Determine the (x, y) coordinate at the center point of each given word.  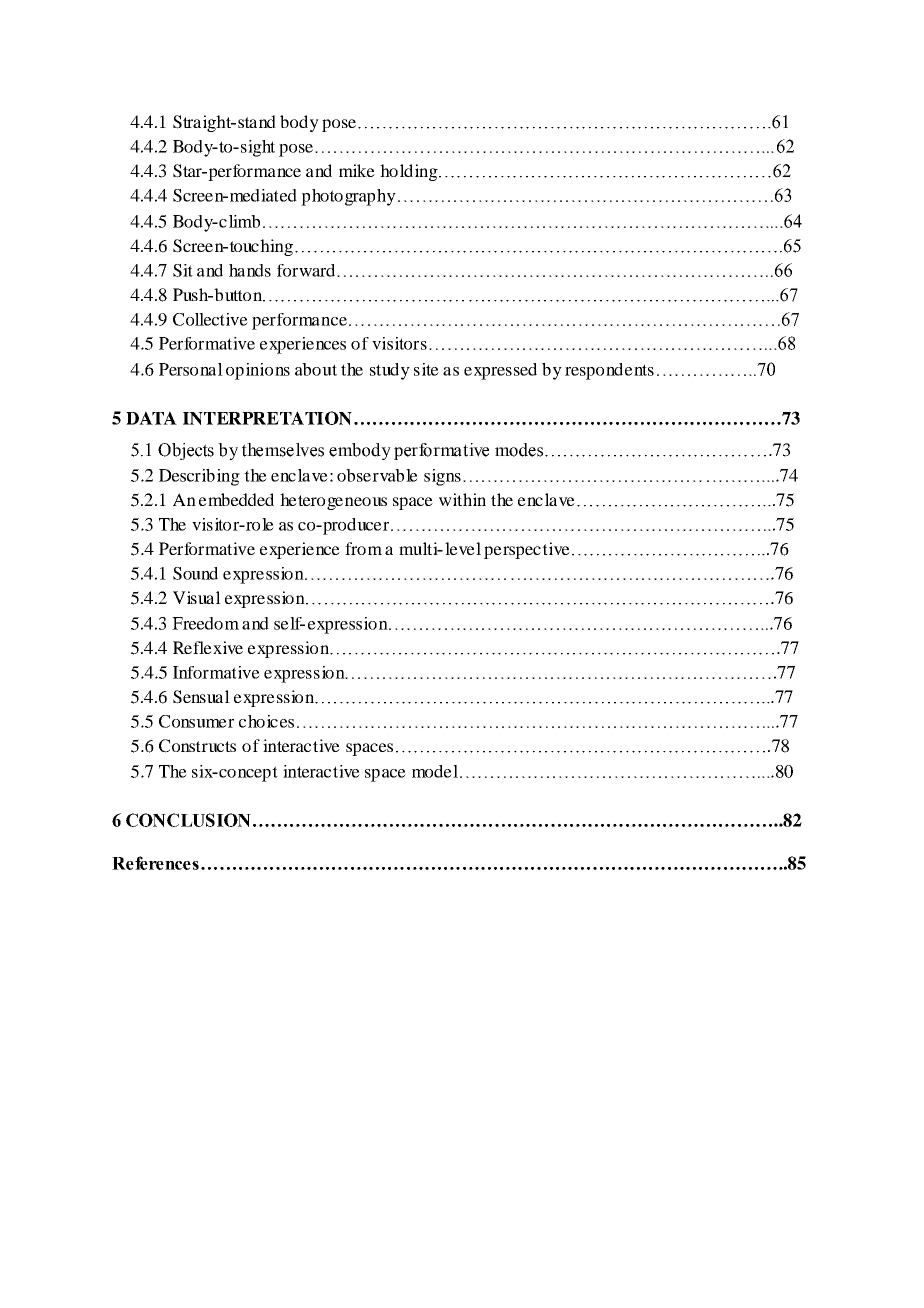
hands (250, 270)
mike (357, 170)
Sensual (201, 697)
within (462, 499)
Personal (191, 369)
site (426, 369)
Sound (195, 573)
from (363, 548)
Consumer (196, 721)
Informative (216, 672)
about (316, 369)
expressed (500, 371)
